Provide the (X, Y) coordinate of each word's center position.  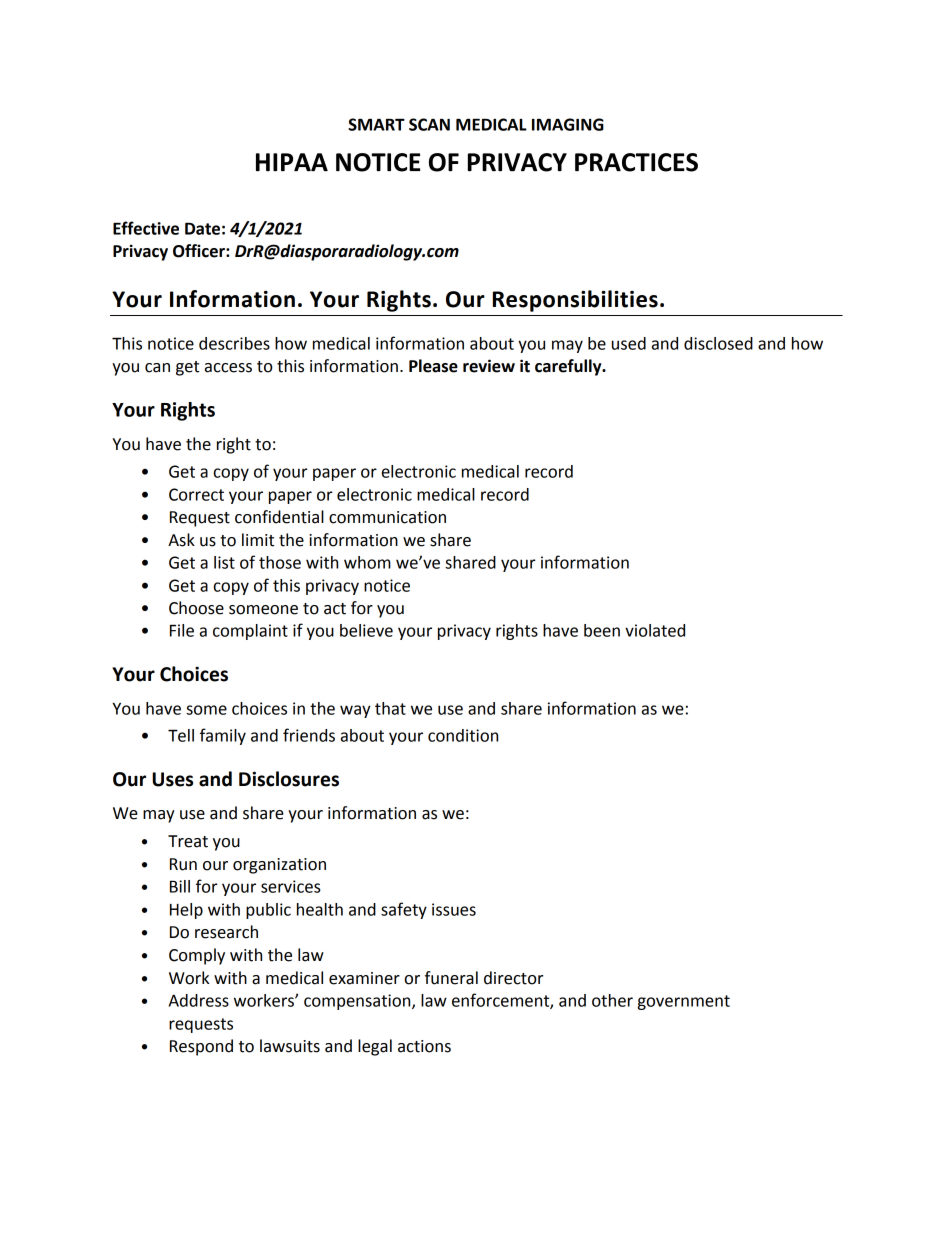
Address (199, 1000)
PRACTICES (636, 162)
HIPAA (292, 162)
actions (424, 1046)
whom (367, 562)
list (224, 562)
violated (655, 630)
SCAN (429, 124)
